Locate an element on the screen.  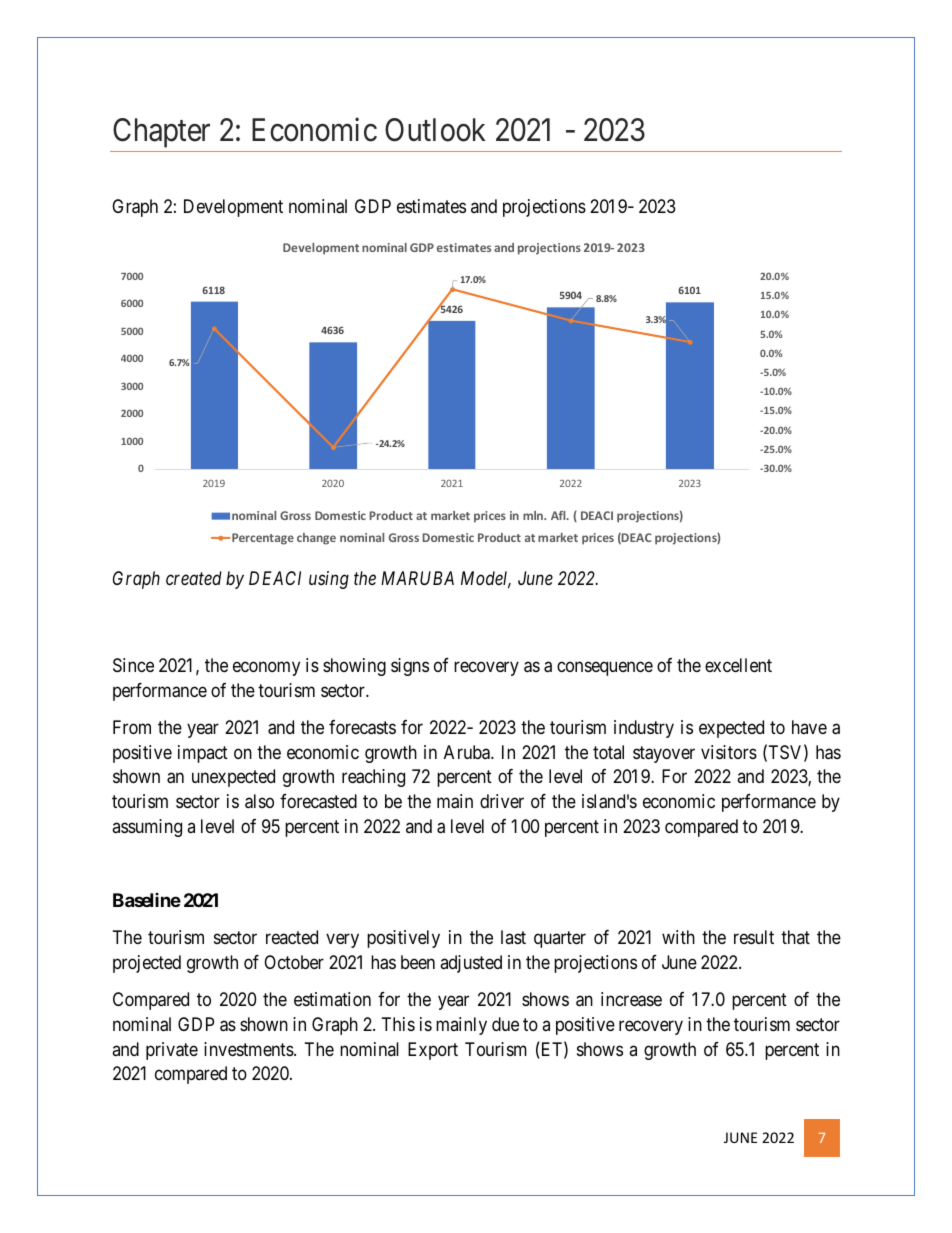
excellent is located at coordinates (738, 665).
